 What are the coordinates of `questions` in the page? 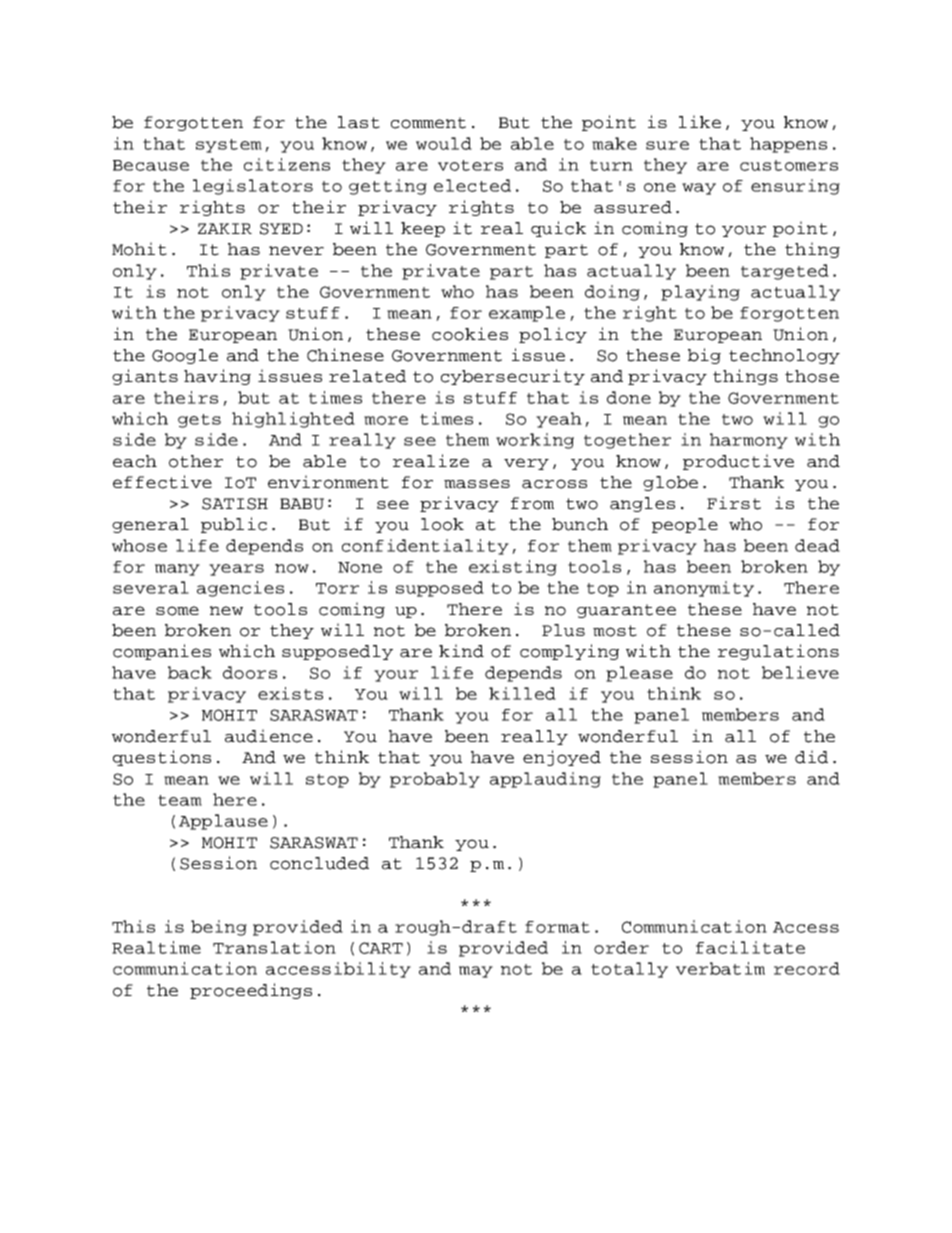 It's located at (162, 758).
